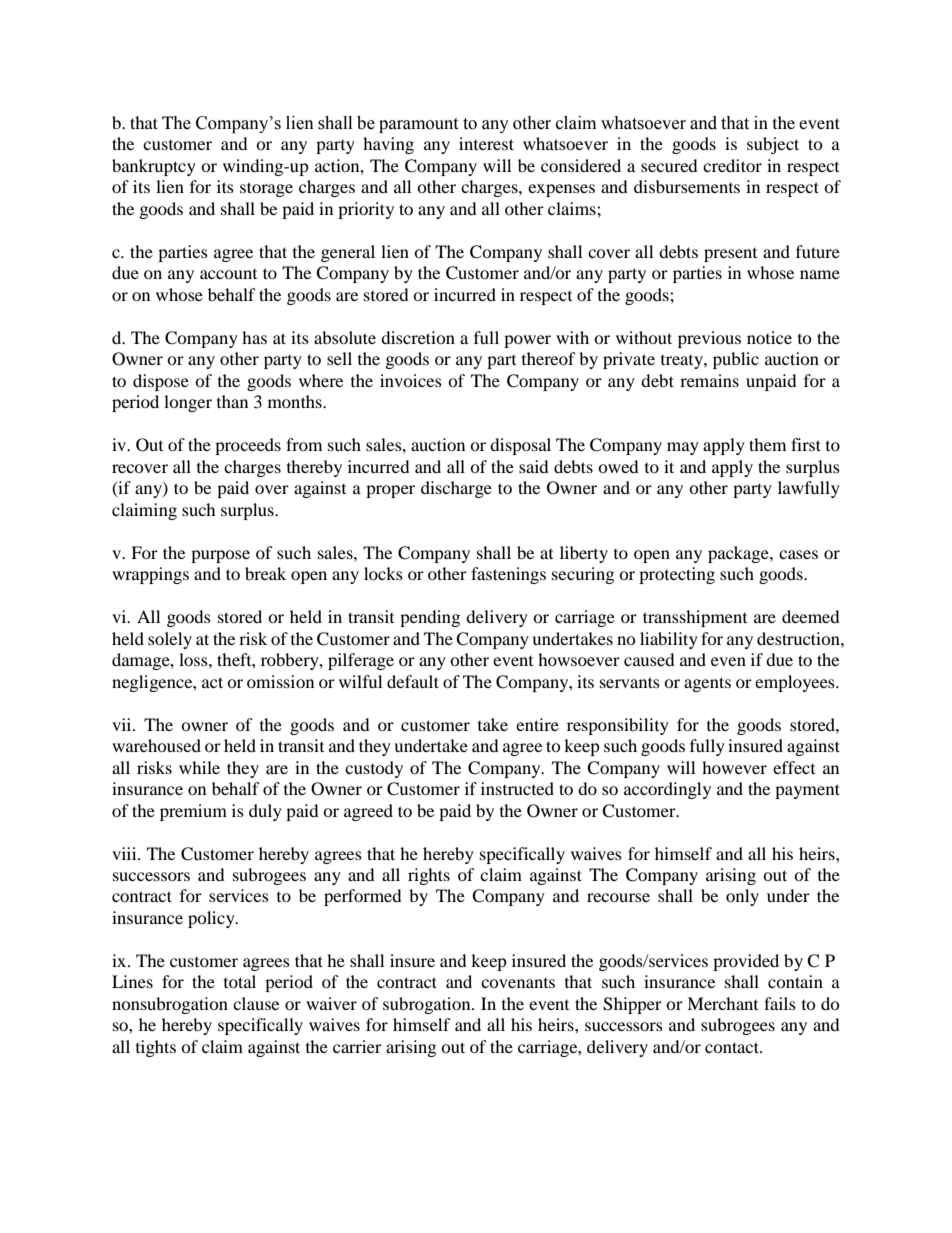 The height and width of the page is (1233, 952). I want to click on proceeds, so click(248, 446).
